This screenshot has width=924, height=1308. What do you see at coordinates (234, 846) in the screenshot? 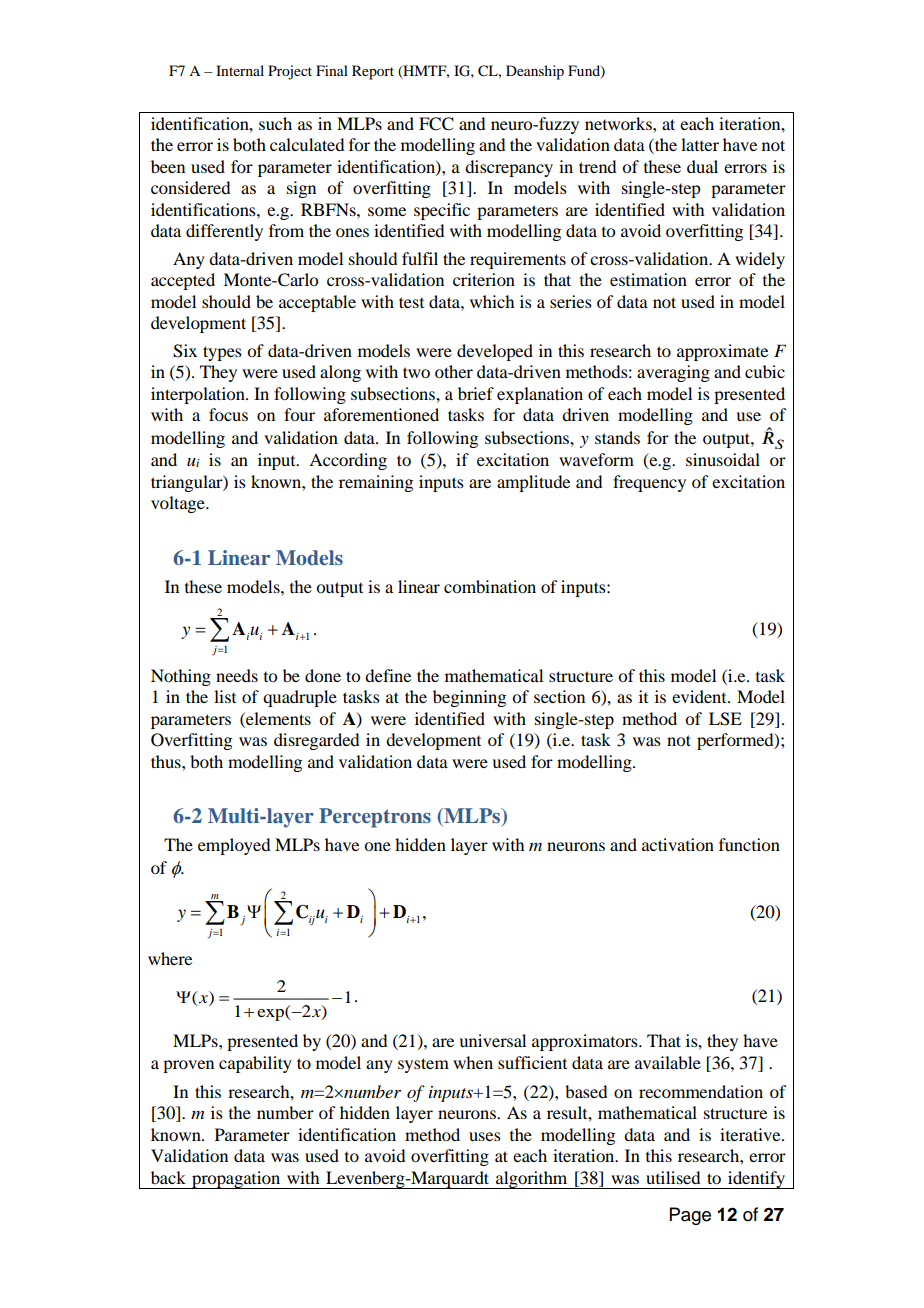
I see `employed` at bounding box center [234, 846].
